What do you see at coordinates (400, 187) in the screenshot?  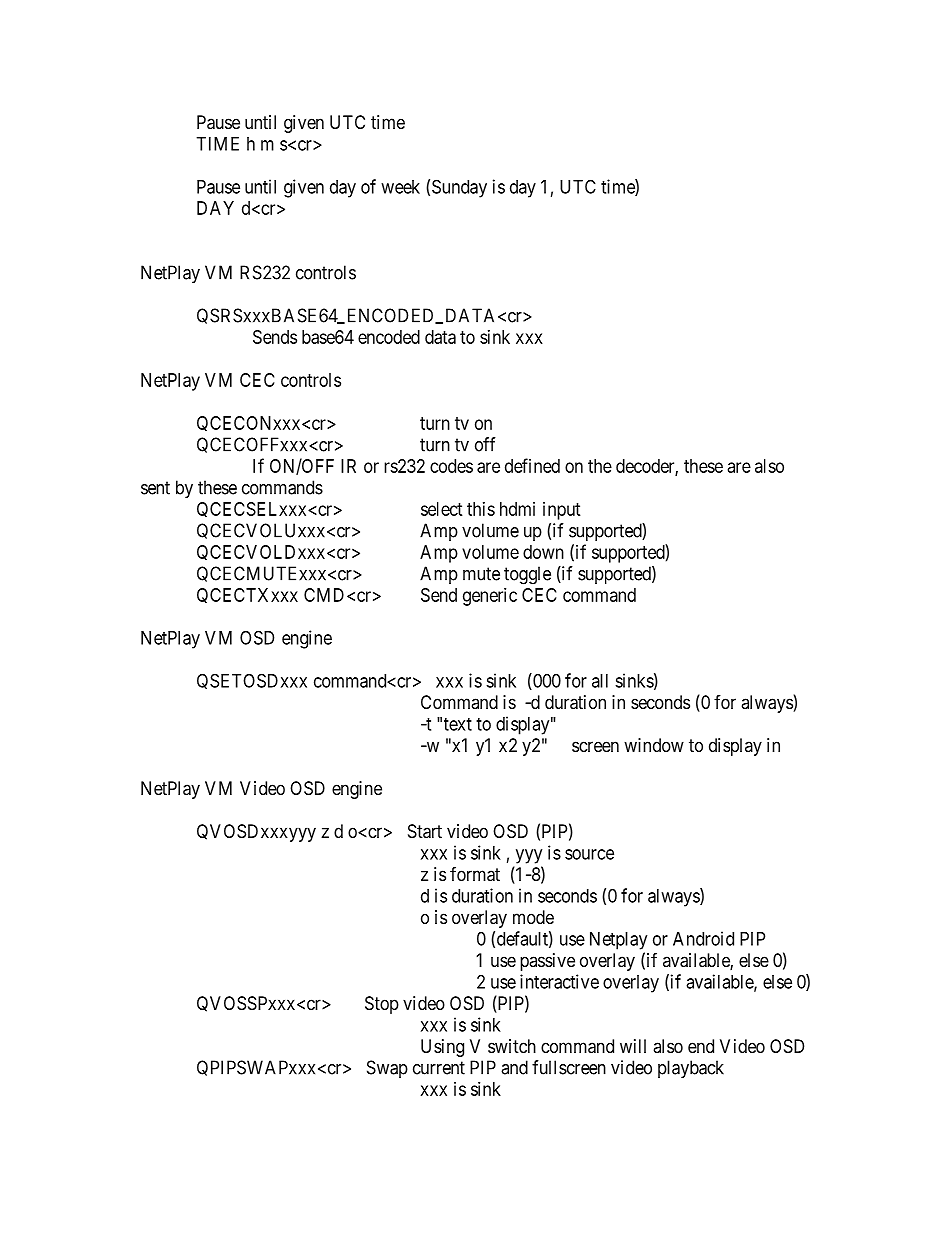 I see `week` at bounding box center [400, 187].
